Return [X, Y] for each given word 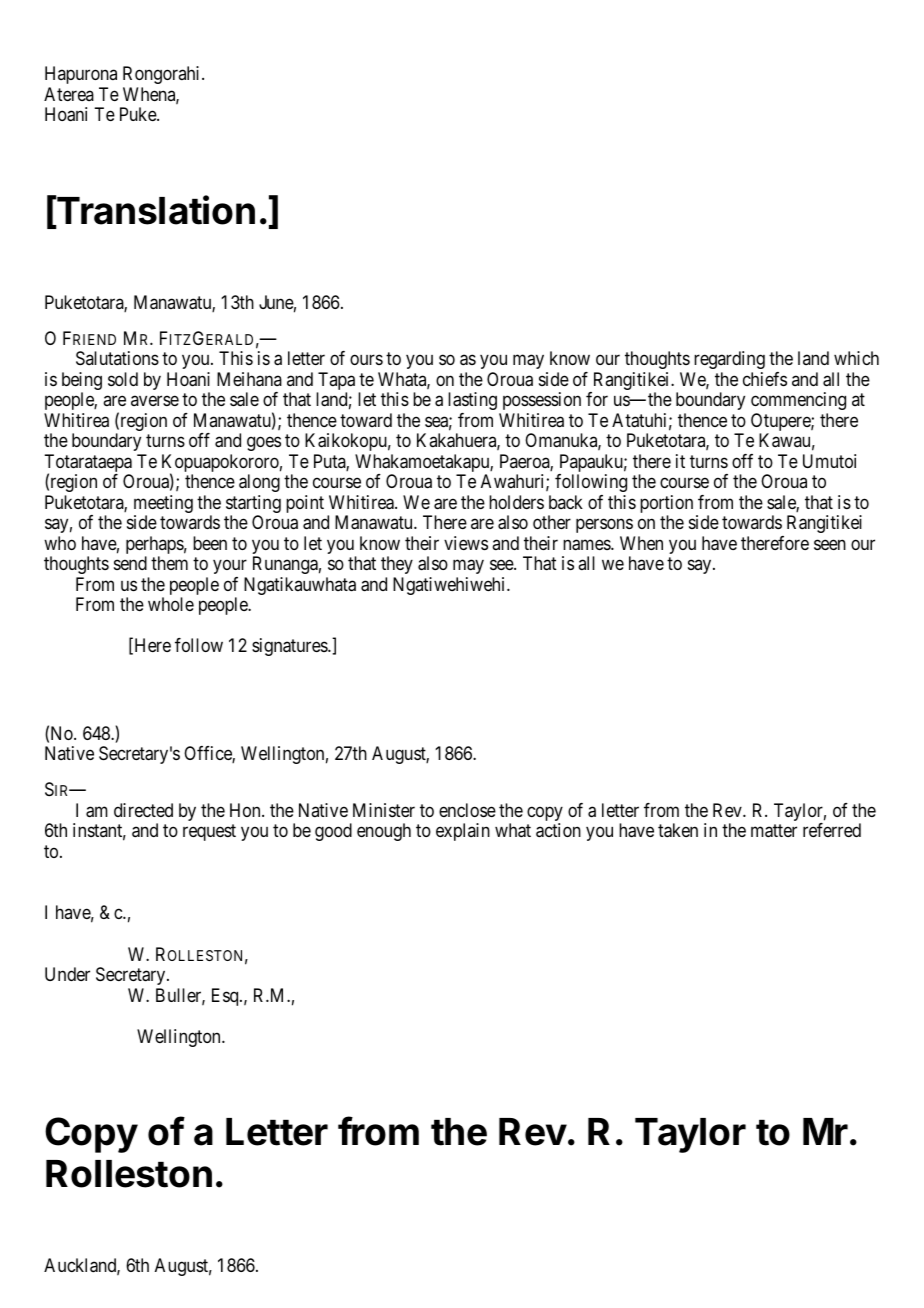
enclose [467, 810]
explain [463, 832]
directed [143, 810]
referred [832, 830]
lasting [472, 401]
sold [123, 379]
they [397, 565]
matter [774, 831]
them [169, 563]
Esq [226, 997]
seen [830, 544]
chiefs [765, 379]
